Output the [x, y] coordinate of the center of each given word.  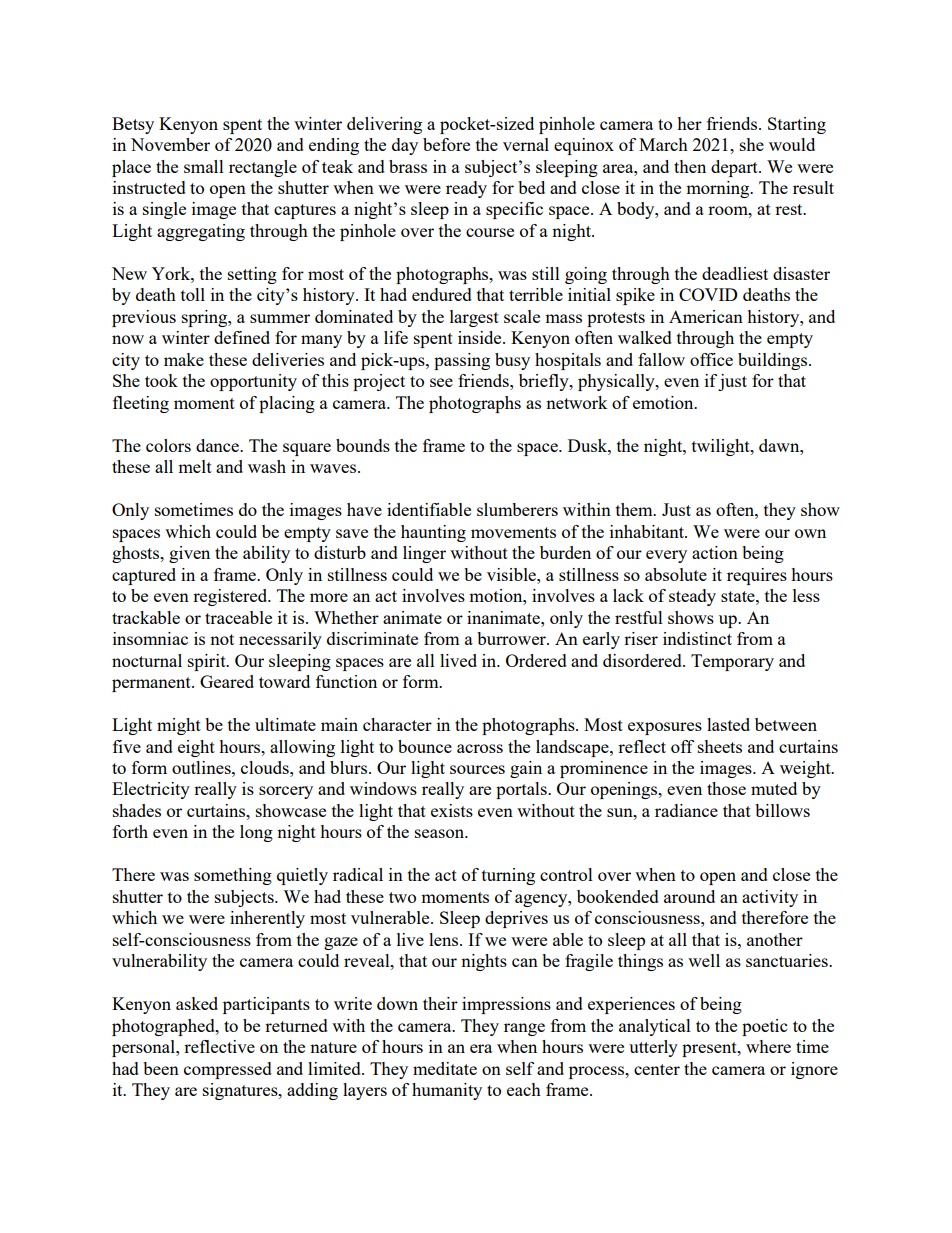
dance [219, 445]
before [446, 144]
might [179, 726]
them [635, 509]
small [204, 166]
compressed [228, 1070]
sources [477, 769]
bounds [363, 445]
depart [735, 168]
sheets [720, 746]
